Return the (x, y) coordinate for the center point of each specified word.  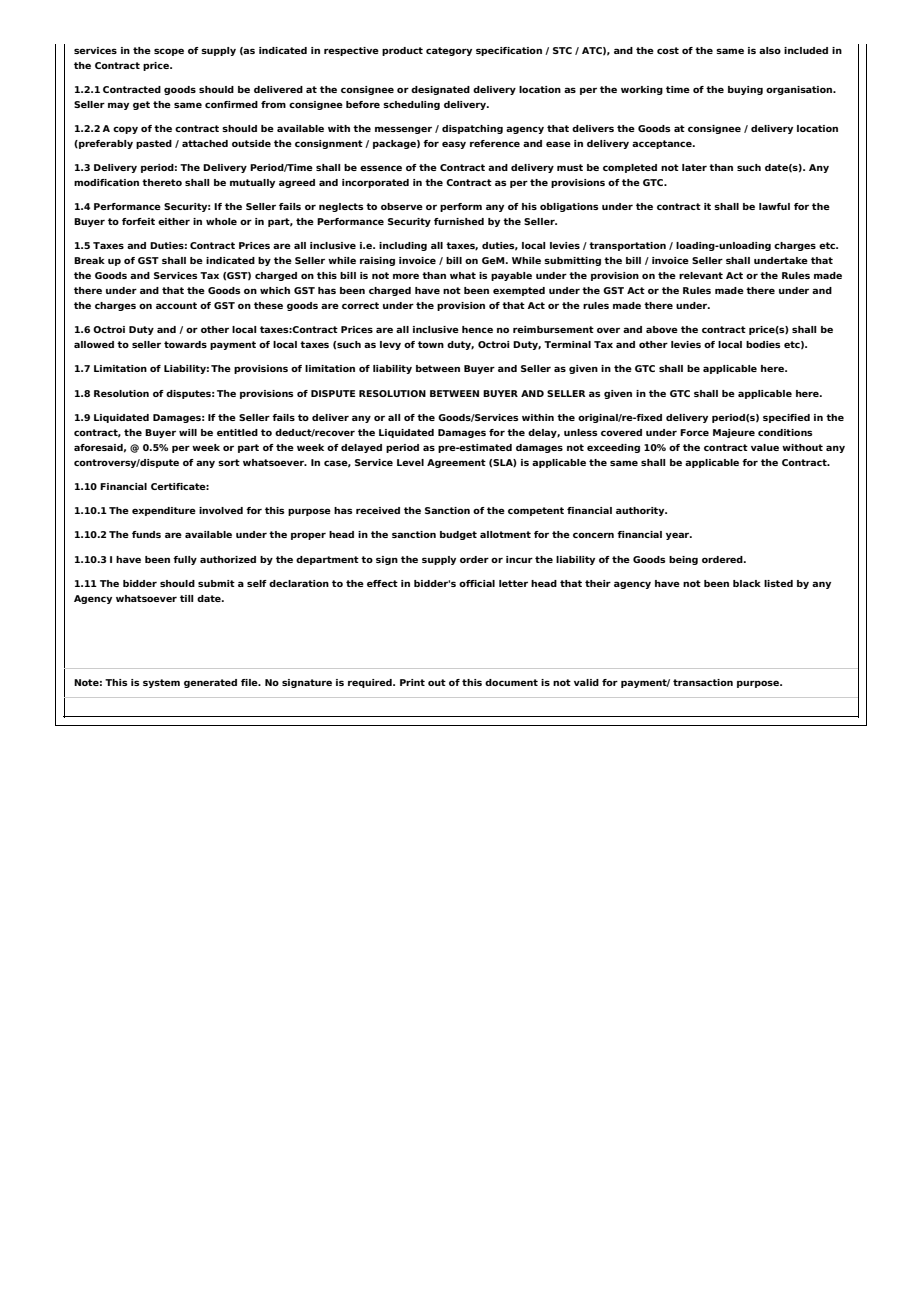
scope (169, 52)
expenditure (164, 511)
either (174, 221)
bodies (763, 344)
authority (641, 511)
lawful (774, 206)
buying (745, 90)
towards (185, 344)
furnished (459, 221)
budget (458, 535)
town (431, 344)
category (449, 51)
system (161, 683)
